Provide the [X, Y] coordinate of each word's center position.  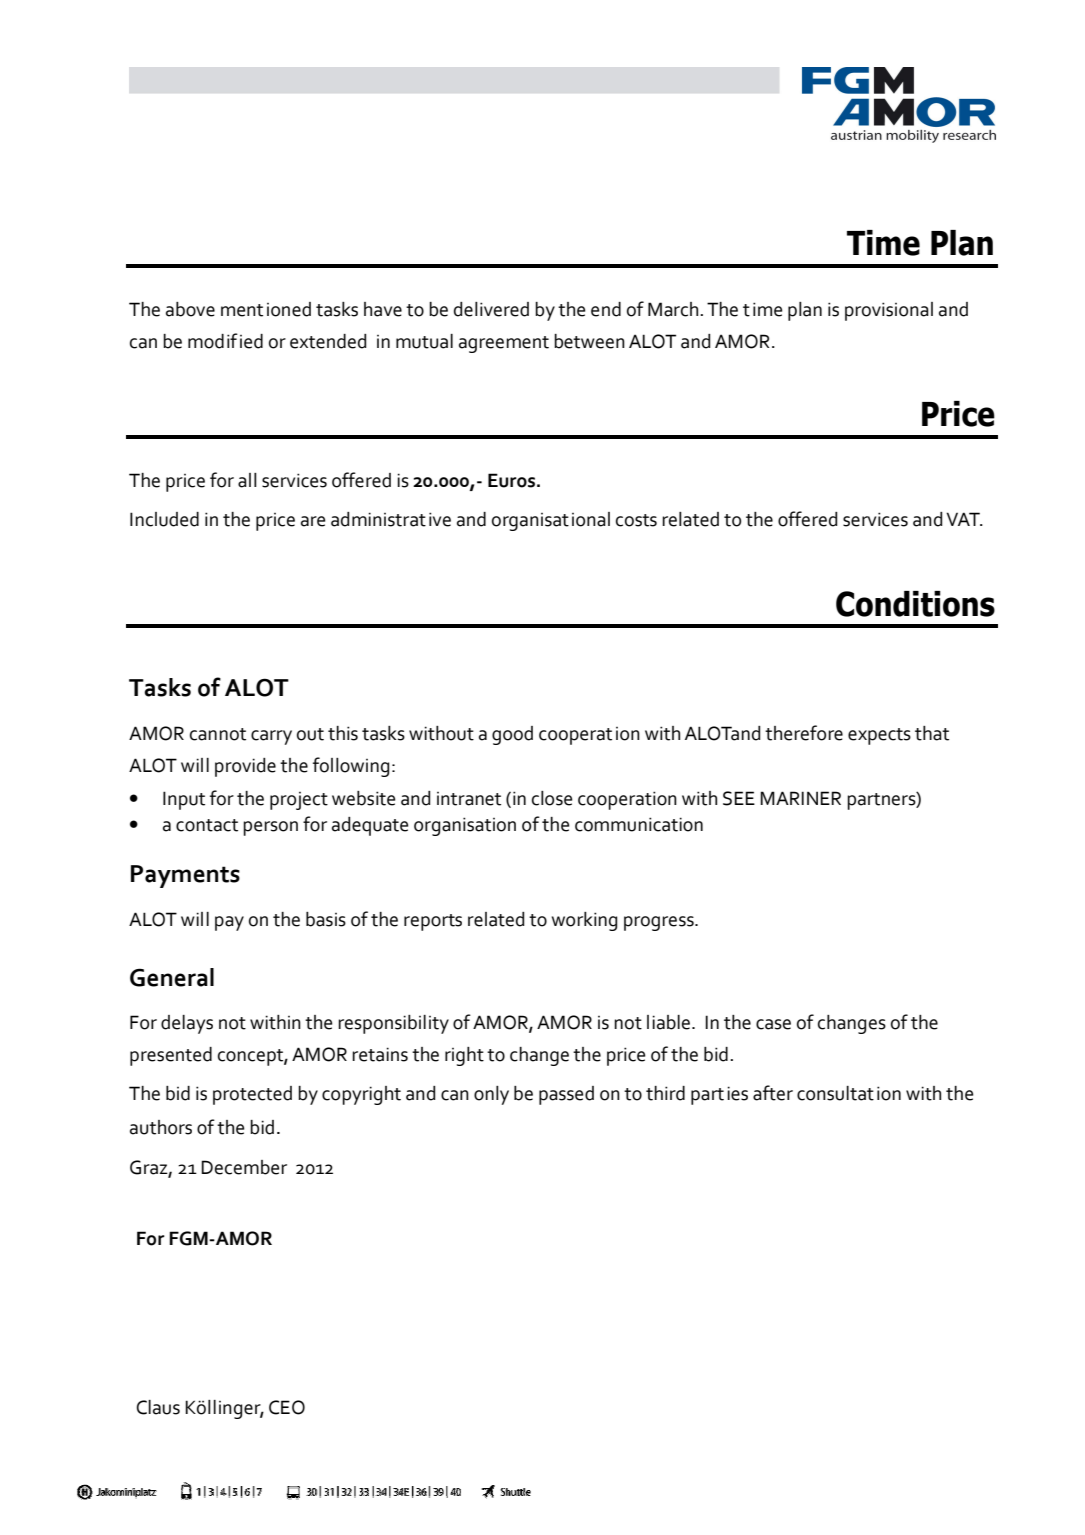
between [589, 341]
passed [566, 1095]
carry [271, 737]
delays [187, 1024]
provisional [889, 311]
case [773, 1024]
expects [879, 736]
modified [225, 341]
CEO [287, 1407]
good [512, 735]
